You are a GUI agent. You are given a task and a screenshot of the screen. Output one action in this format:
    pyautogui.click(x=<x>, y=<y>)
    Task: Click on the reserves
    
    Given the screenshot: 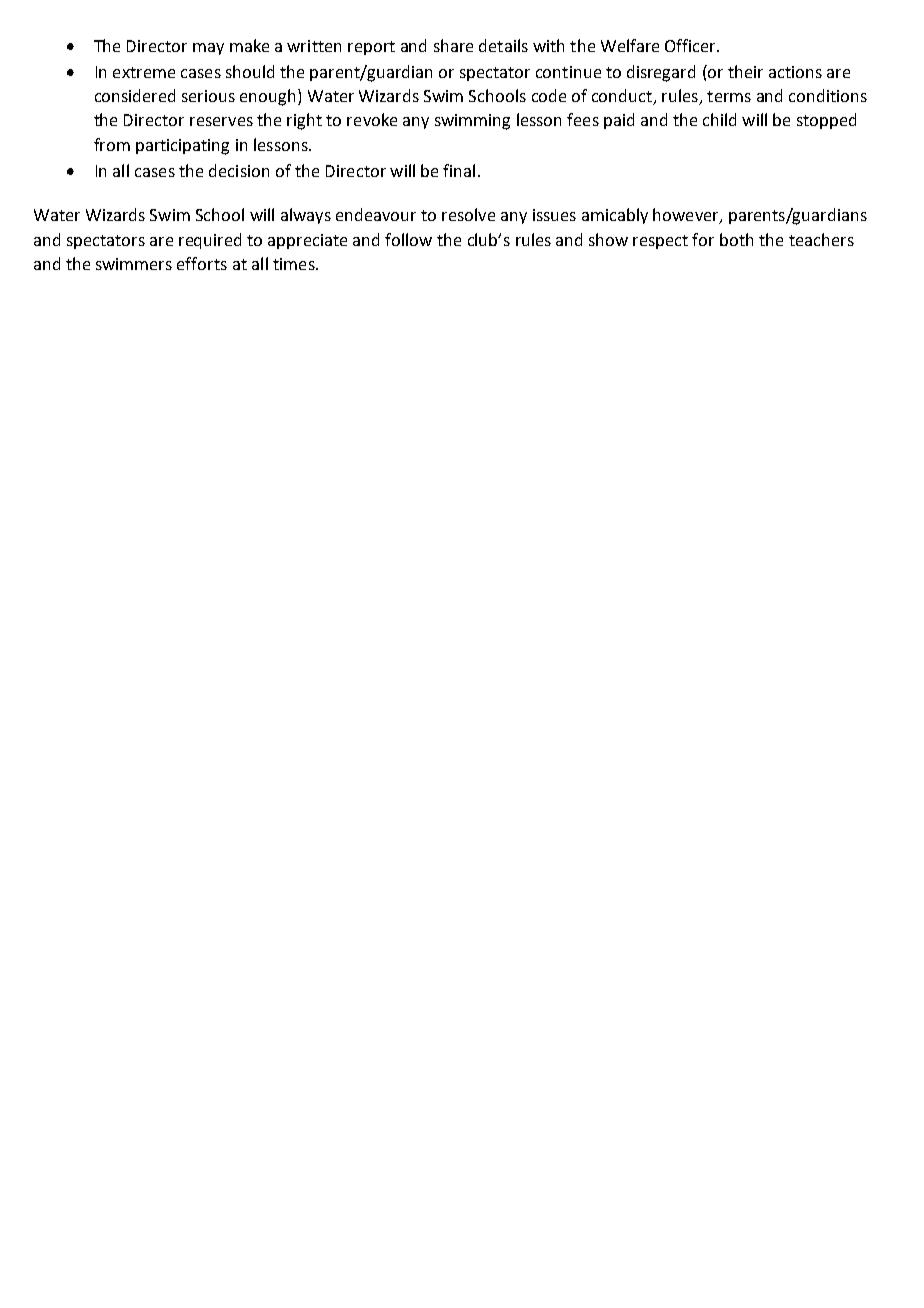 What is the action you would take?
    pyautogui.click(x=221, y=121)
